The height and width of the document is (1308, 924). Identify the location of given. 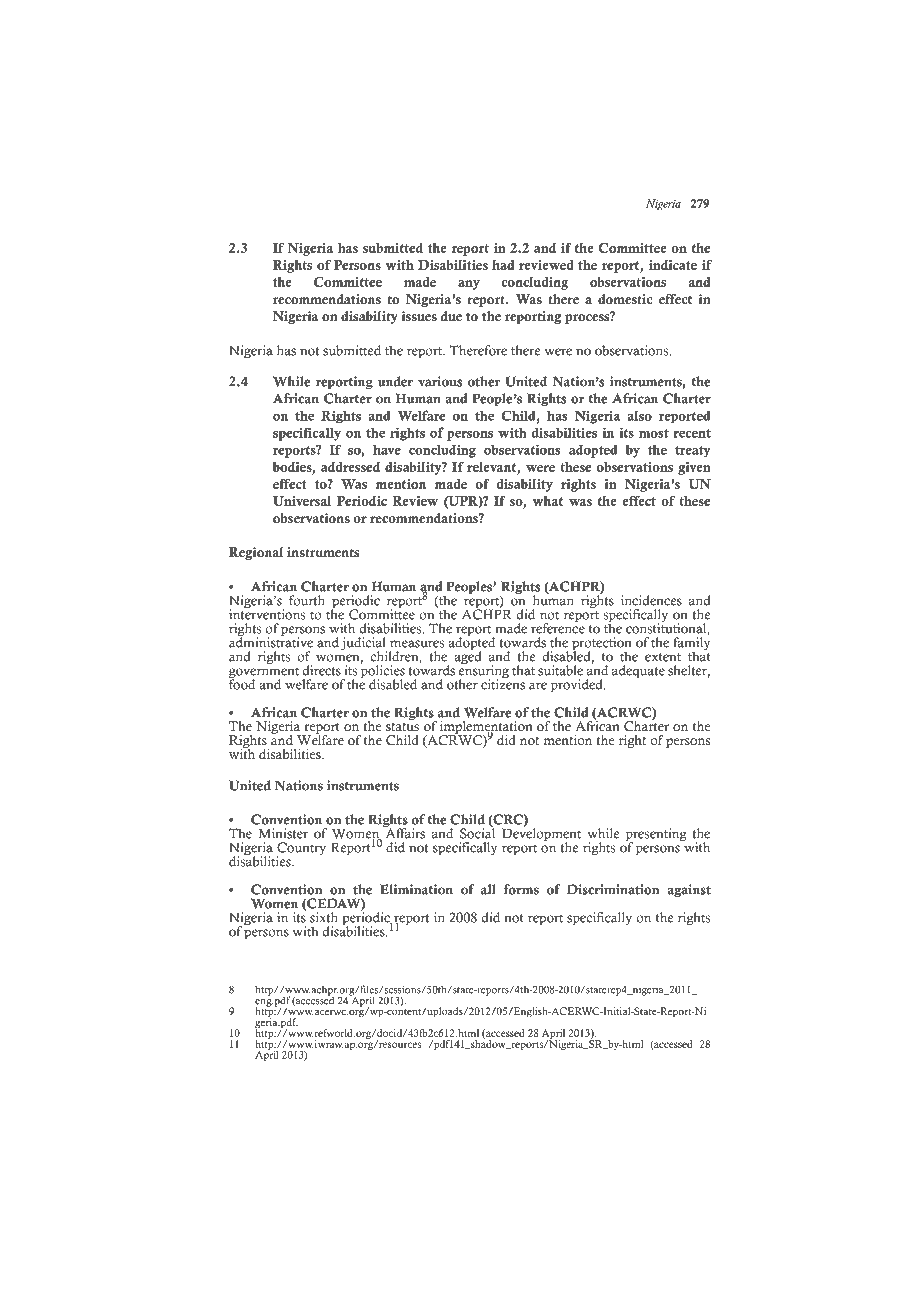
(694, 468).
